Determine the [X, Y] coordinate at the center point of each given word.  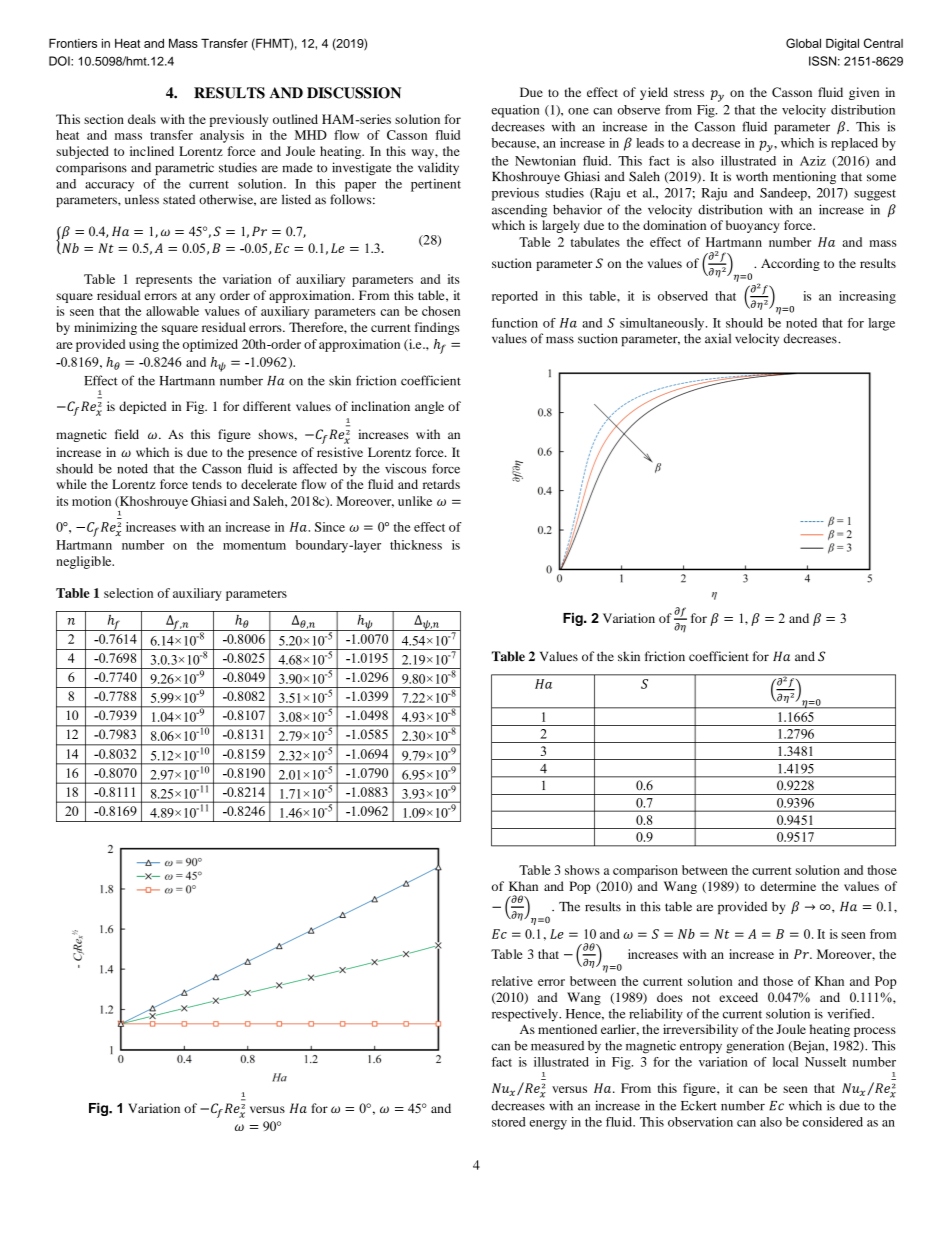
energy [548, 1125]
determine [788, 886]
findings [437, 328]
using [144, 345]
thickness [416, 545]
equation [515, 111]
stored [509, 1122]
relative [512, 981]
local [786, 1062]
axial [718, 338]
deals [142, 119]
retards [441, 484]
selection [128, 593]
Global [803, 43]
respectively [526, 1015]
